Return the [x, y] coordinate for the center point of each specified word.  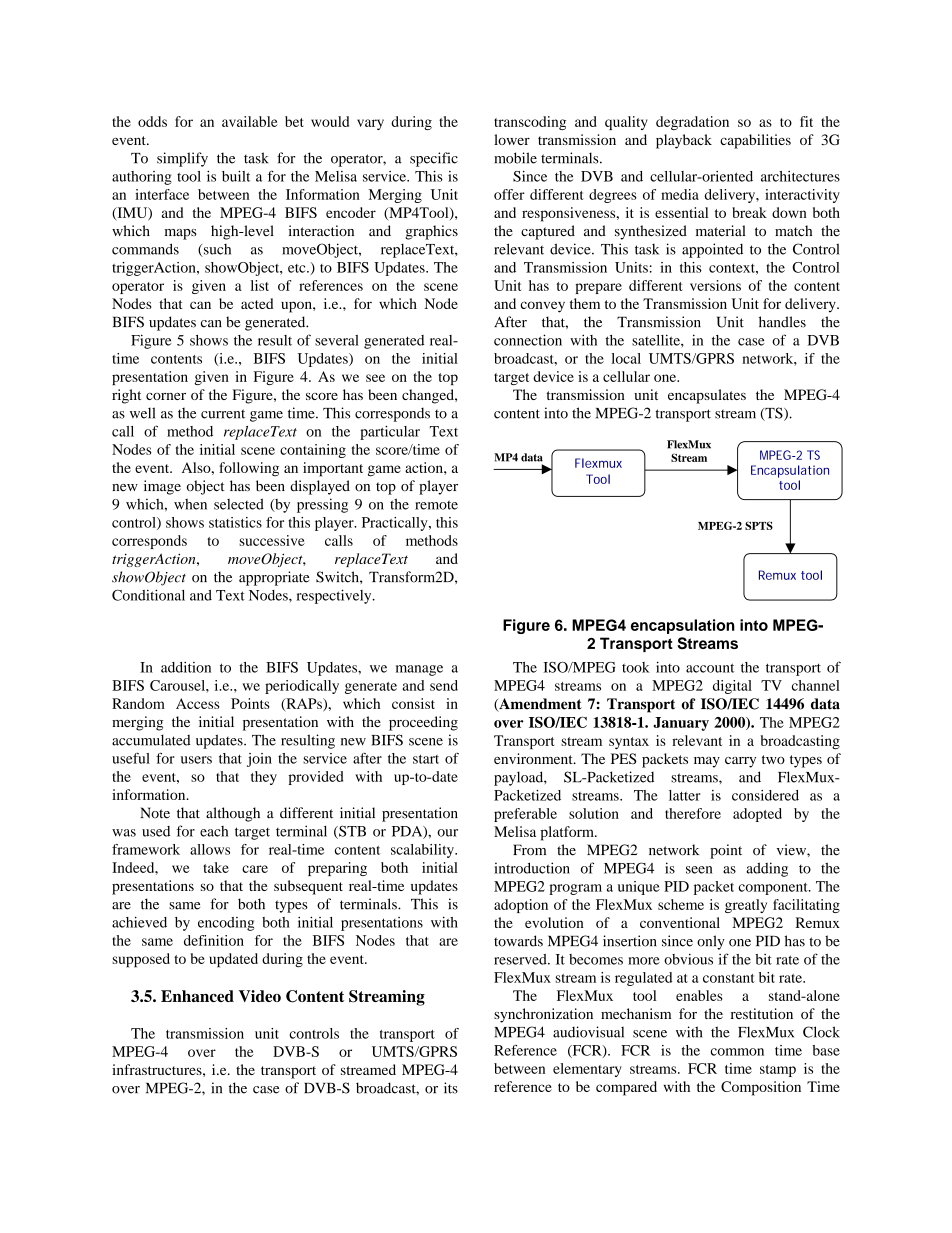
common [737, 1052]
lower [512, 139]
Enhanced [197, 996]
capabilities [755, 141]
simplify [182, 159]
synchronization [543, 1015]
